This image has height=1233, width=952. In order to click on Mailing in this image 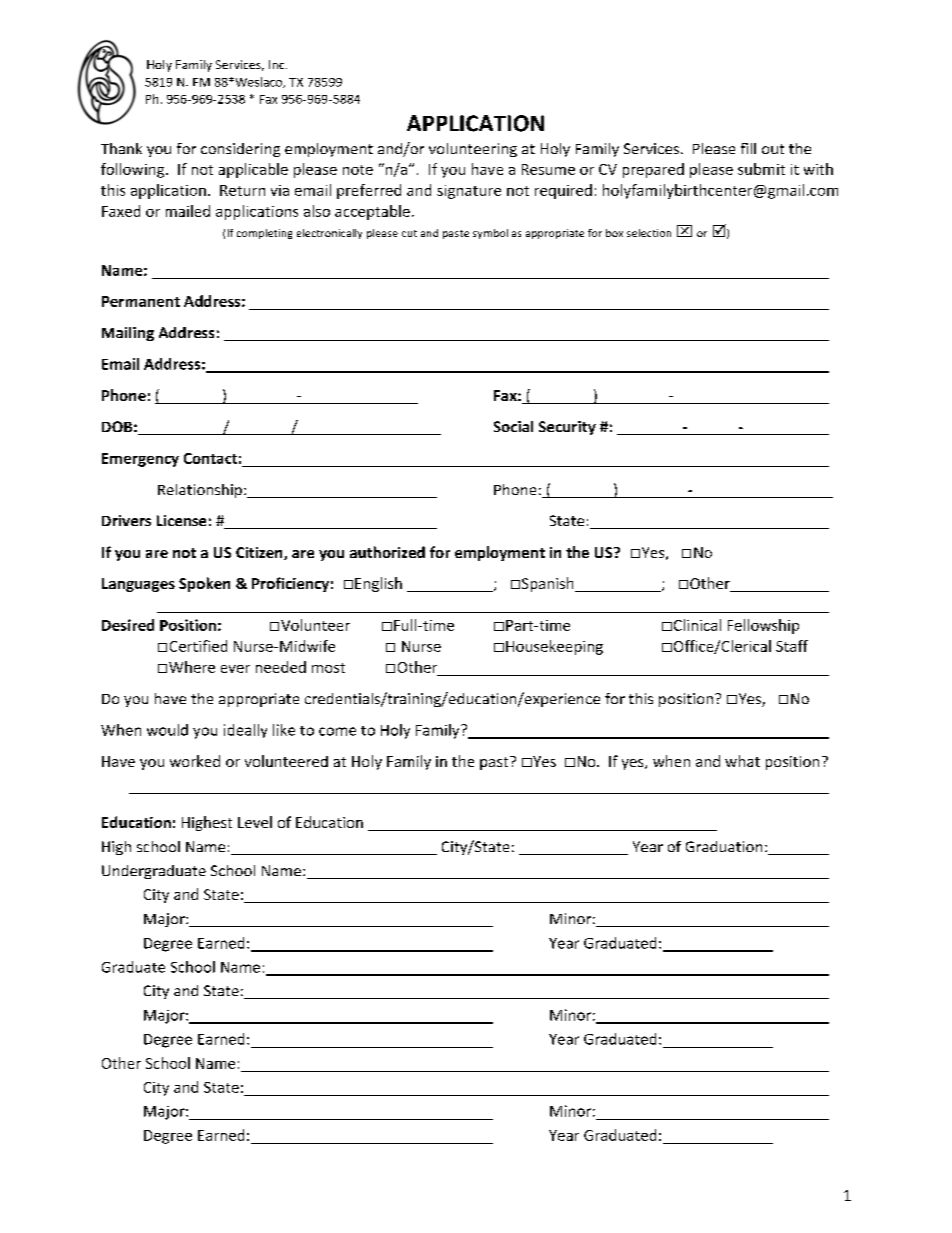, I will do `click(128, 334)`.
